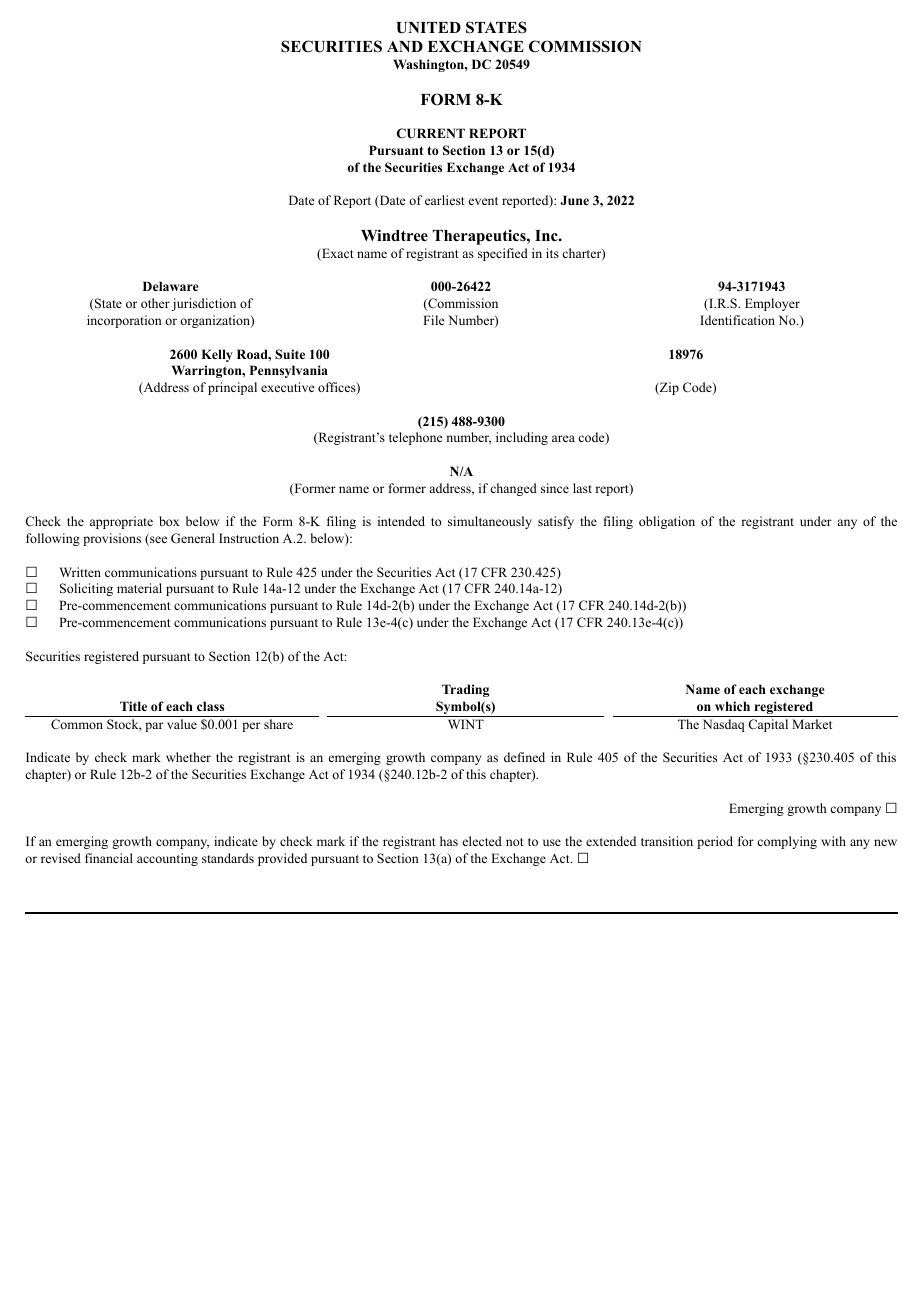 The image size is (924, 1308). Describe the element at coordinates (167, 859) in the screenshot. I see `accounting` at that location.
